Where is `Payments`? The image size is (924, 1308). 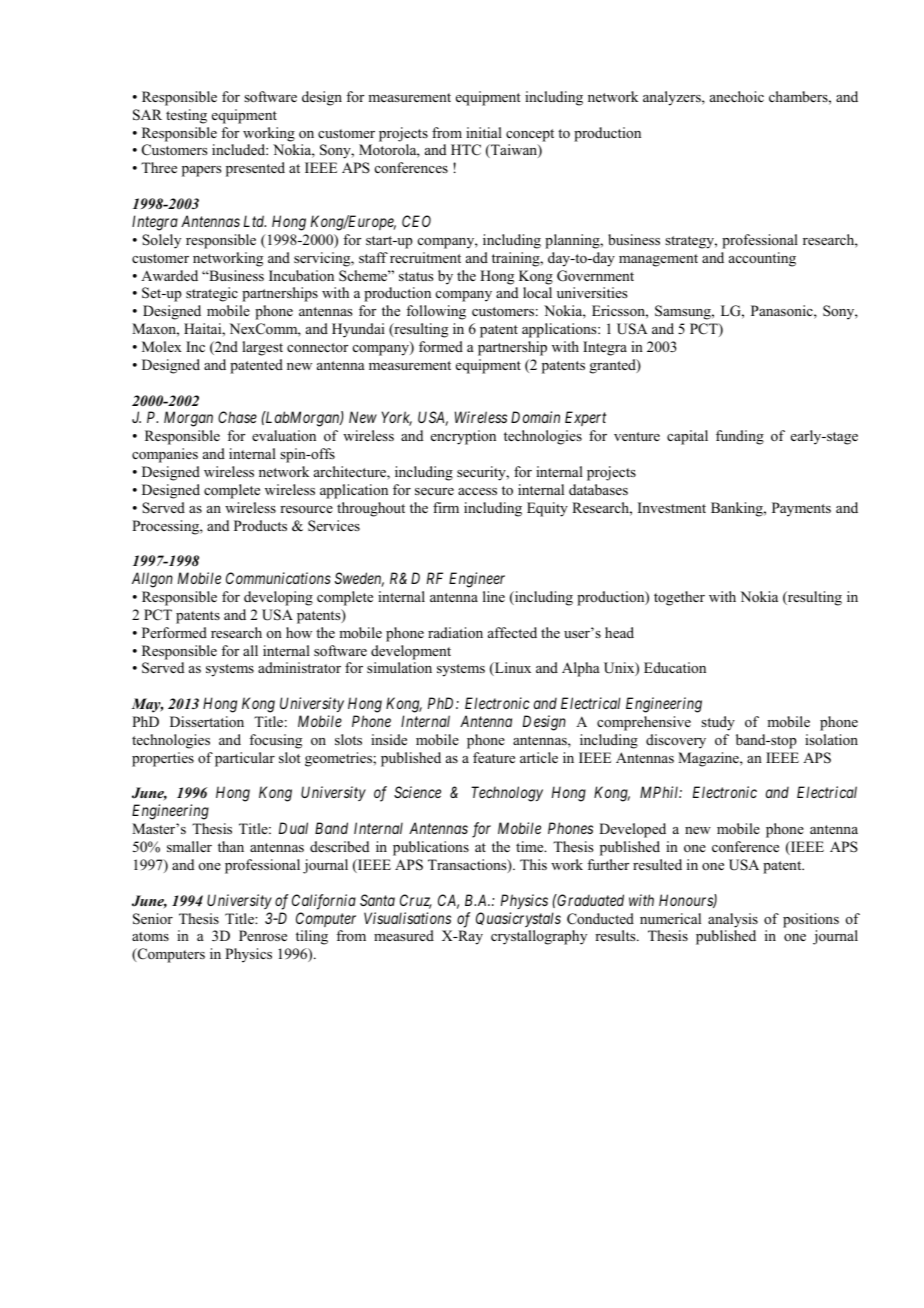 Payments is located at coordinates (801, 509).
